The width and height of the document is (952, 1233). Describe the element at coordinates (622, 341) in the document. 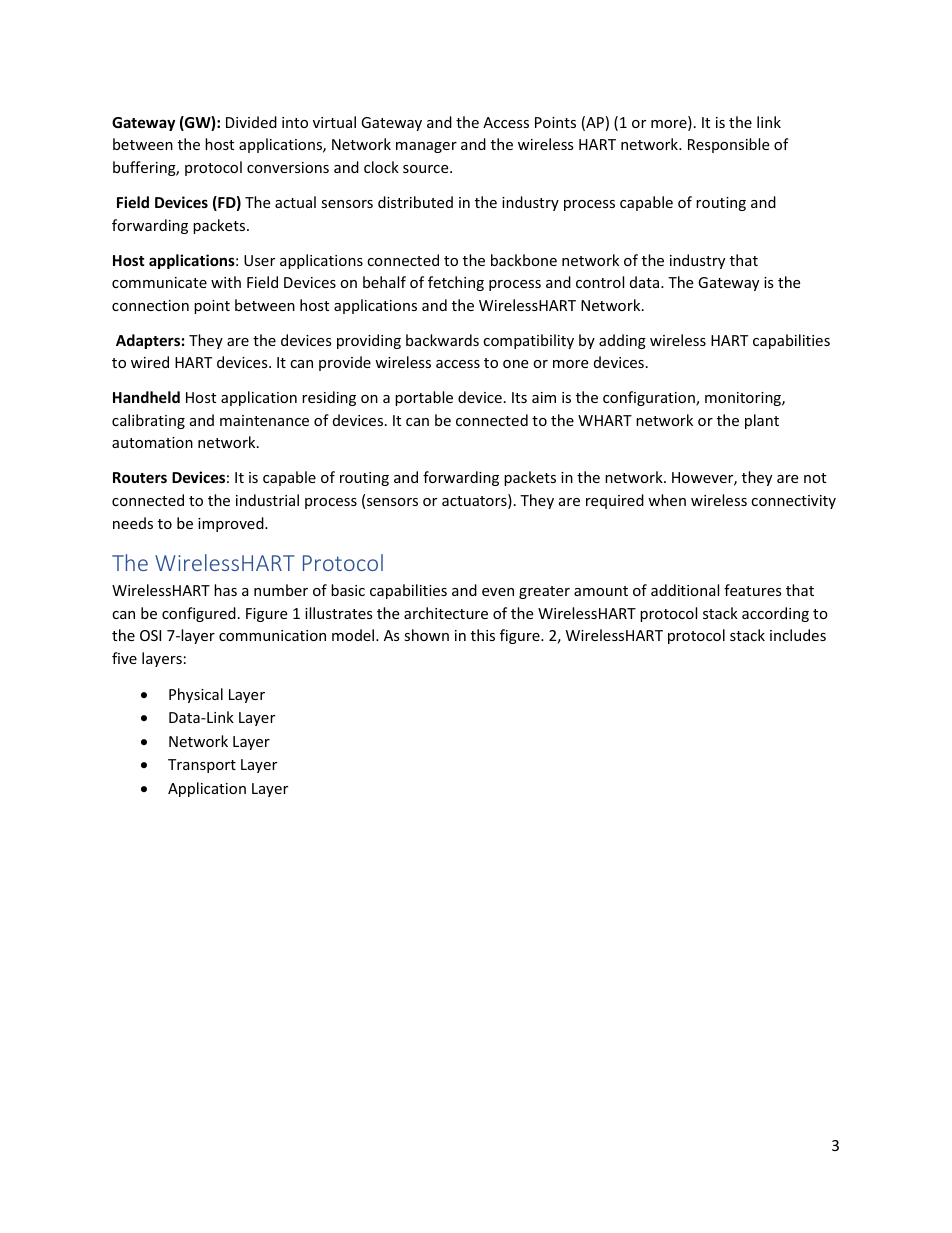

I see `adding` at that location.
